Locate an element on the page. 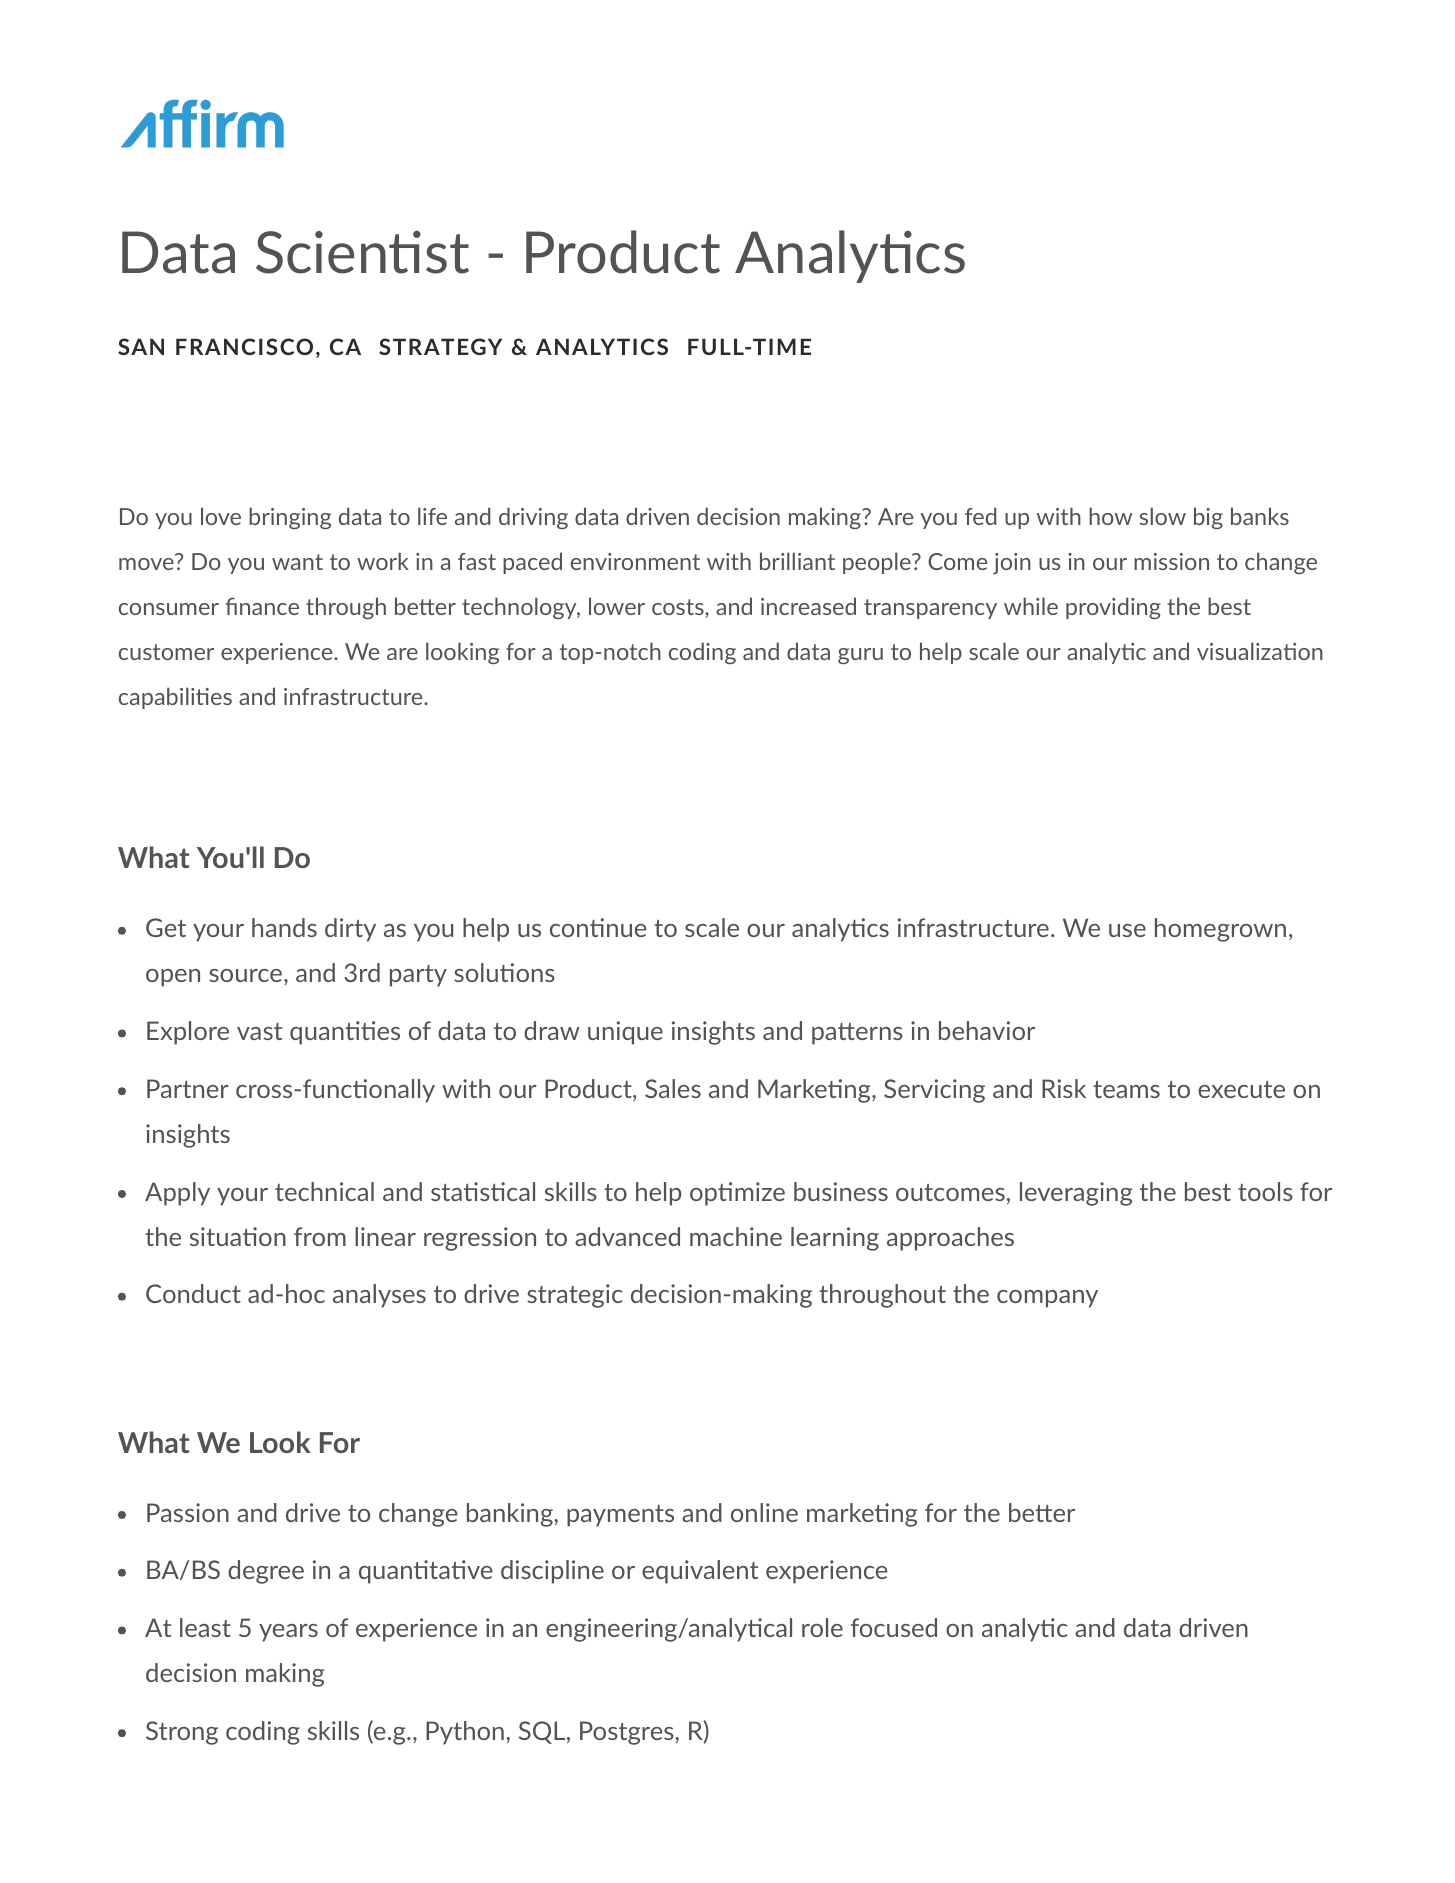 This document has height=1883, width=1455. driving is located at coordinates (533, 518).
